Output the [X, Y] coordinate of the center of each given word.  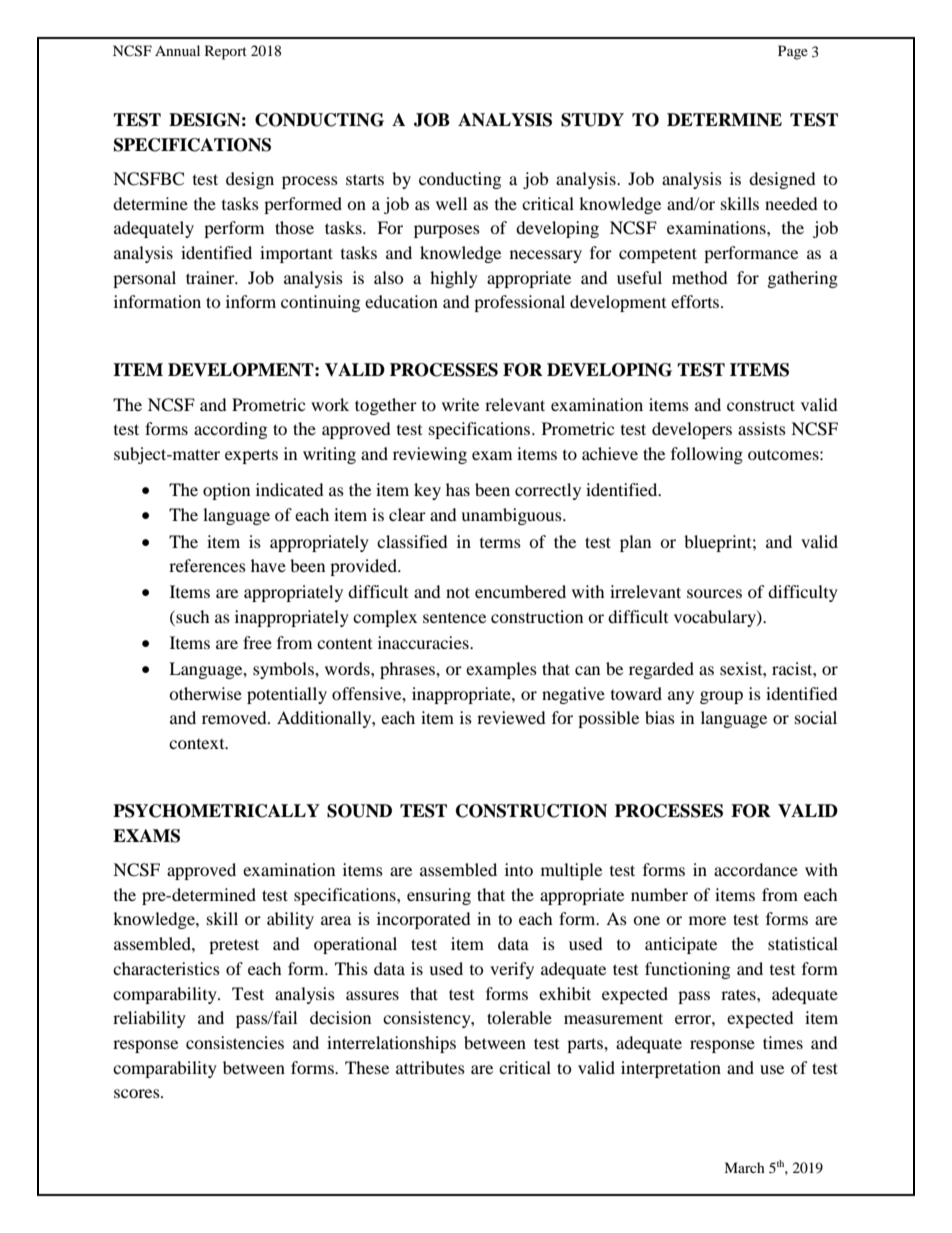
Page [793, 52]
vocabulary [716, 618]
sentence [454, 618]
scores [138, 1093]
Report [226, 52]
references [207, 565]
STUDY [592, 120]
